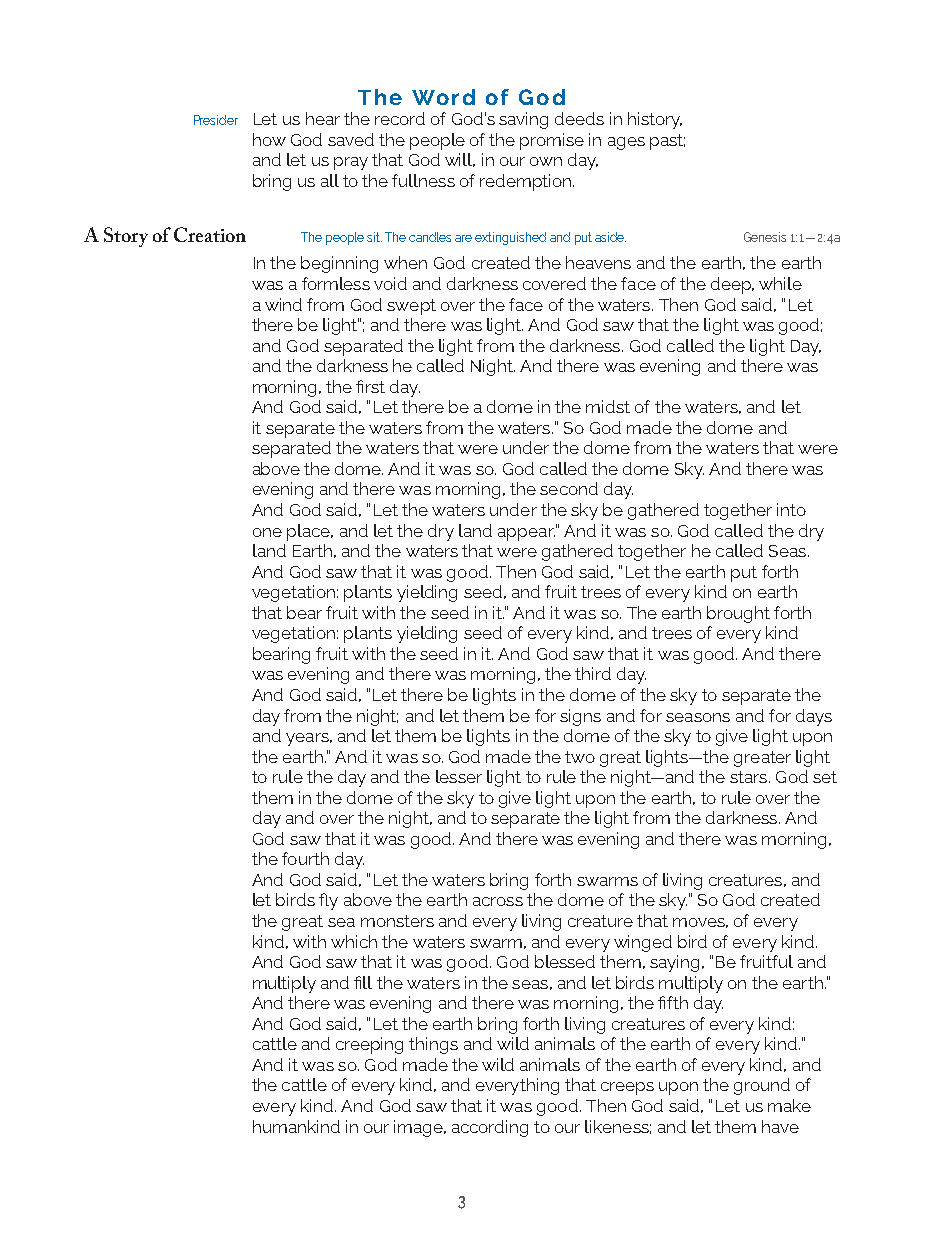 The width and height of the document is (952, 1233). I want to click on saving, so click(523, 120).
